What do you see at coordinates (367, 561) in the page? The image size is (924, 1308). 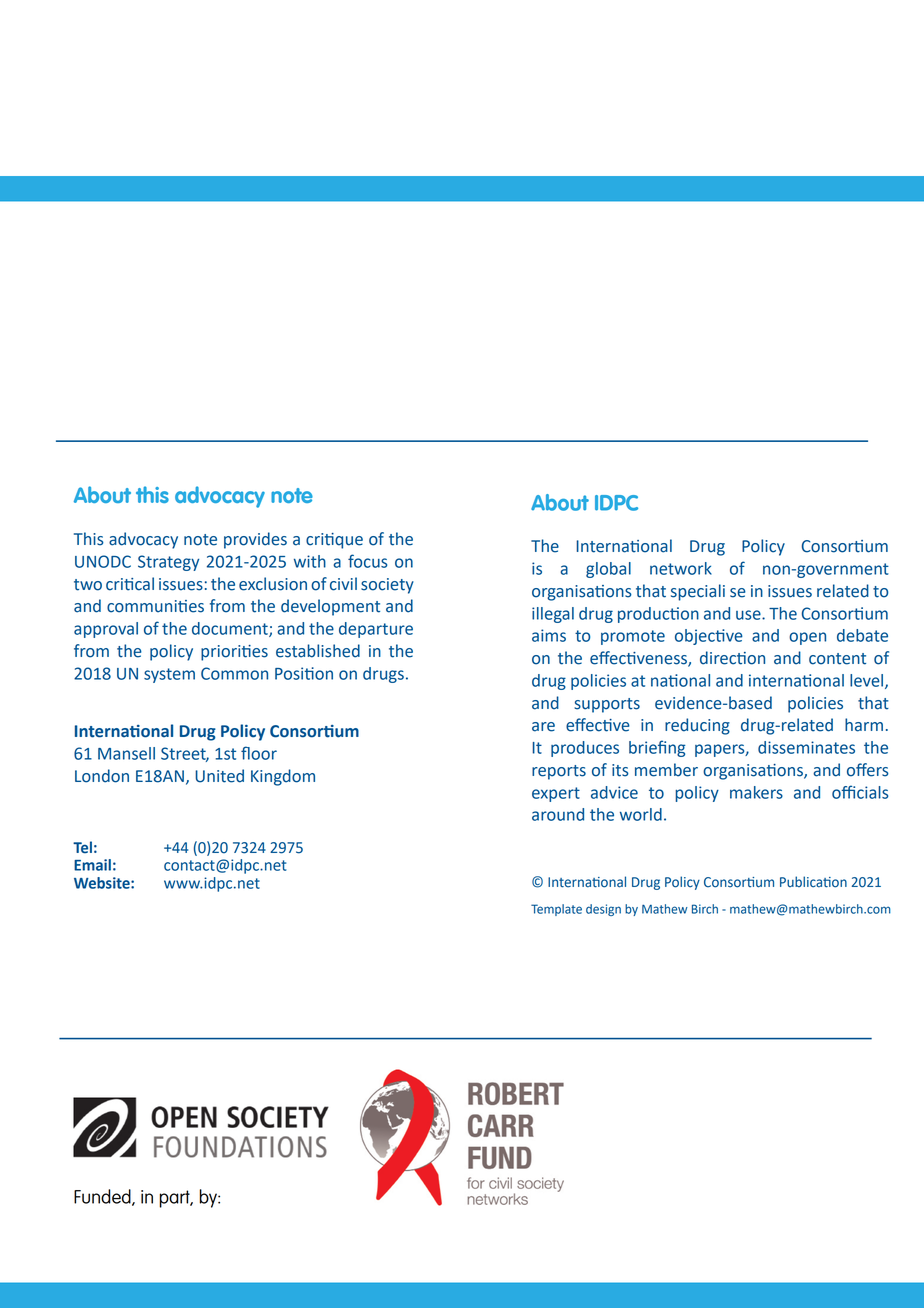 I see `focus` at bounding box center [367, 561].
